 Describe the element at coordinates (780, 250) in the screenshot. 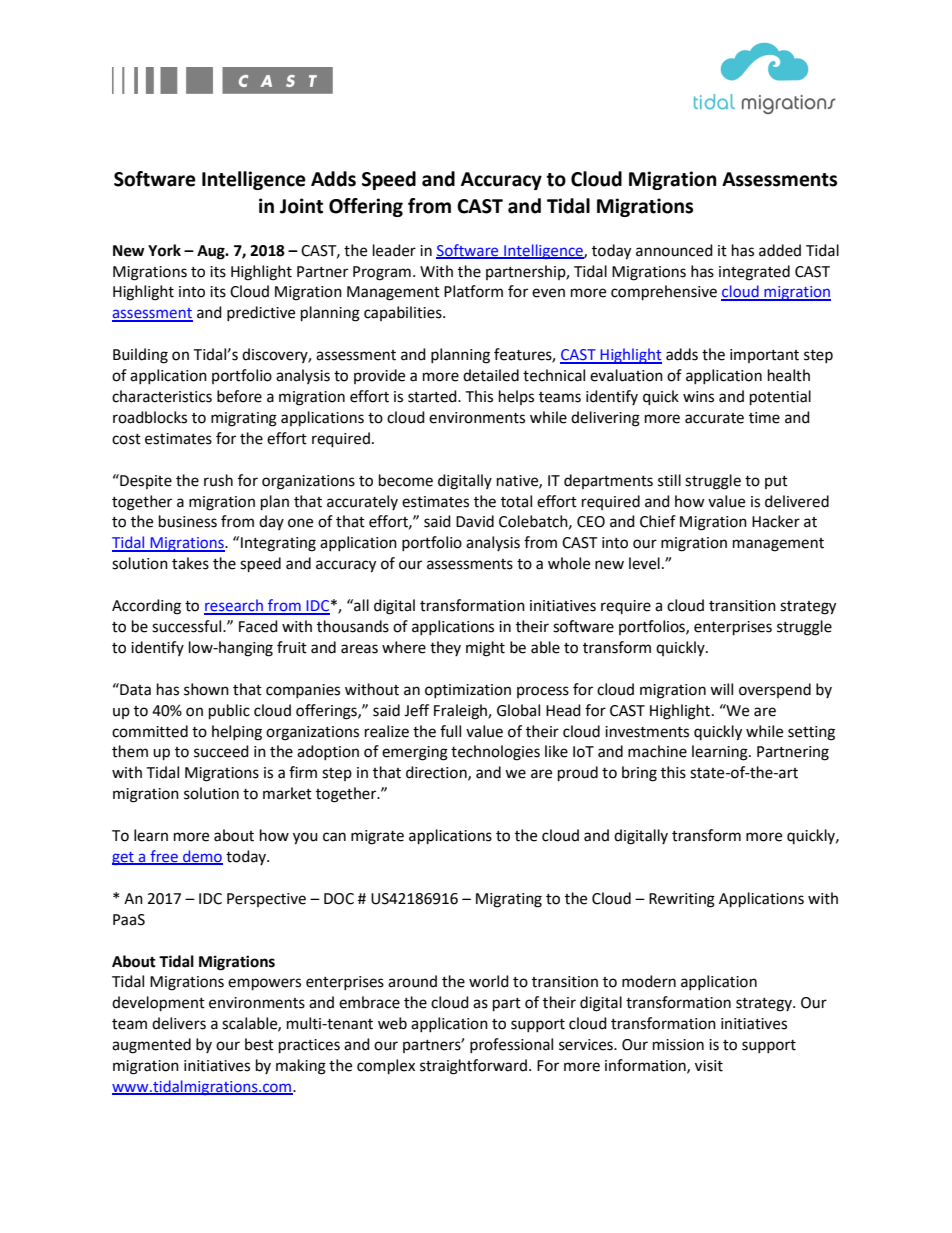

I see `added` at that location.
